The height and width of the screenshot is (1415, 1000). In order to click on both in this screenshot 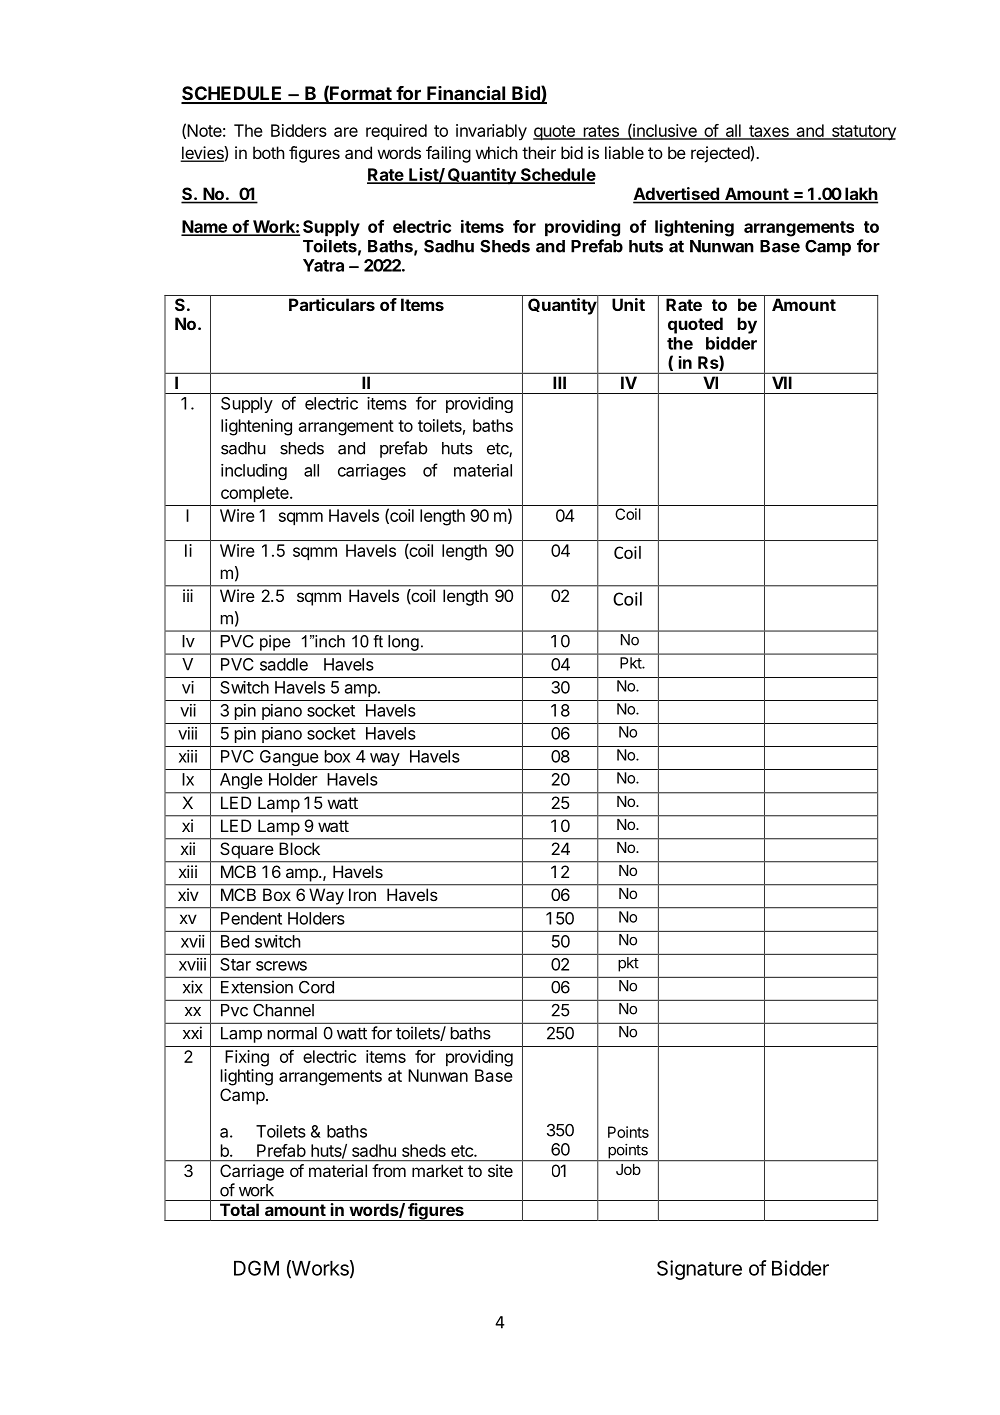, I will do `click(269, 152)`.
